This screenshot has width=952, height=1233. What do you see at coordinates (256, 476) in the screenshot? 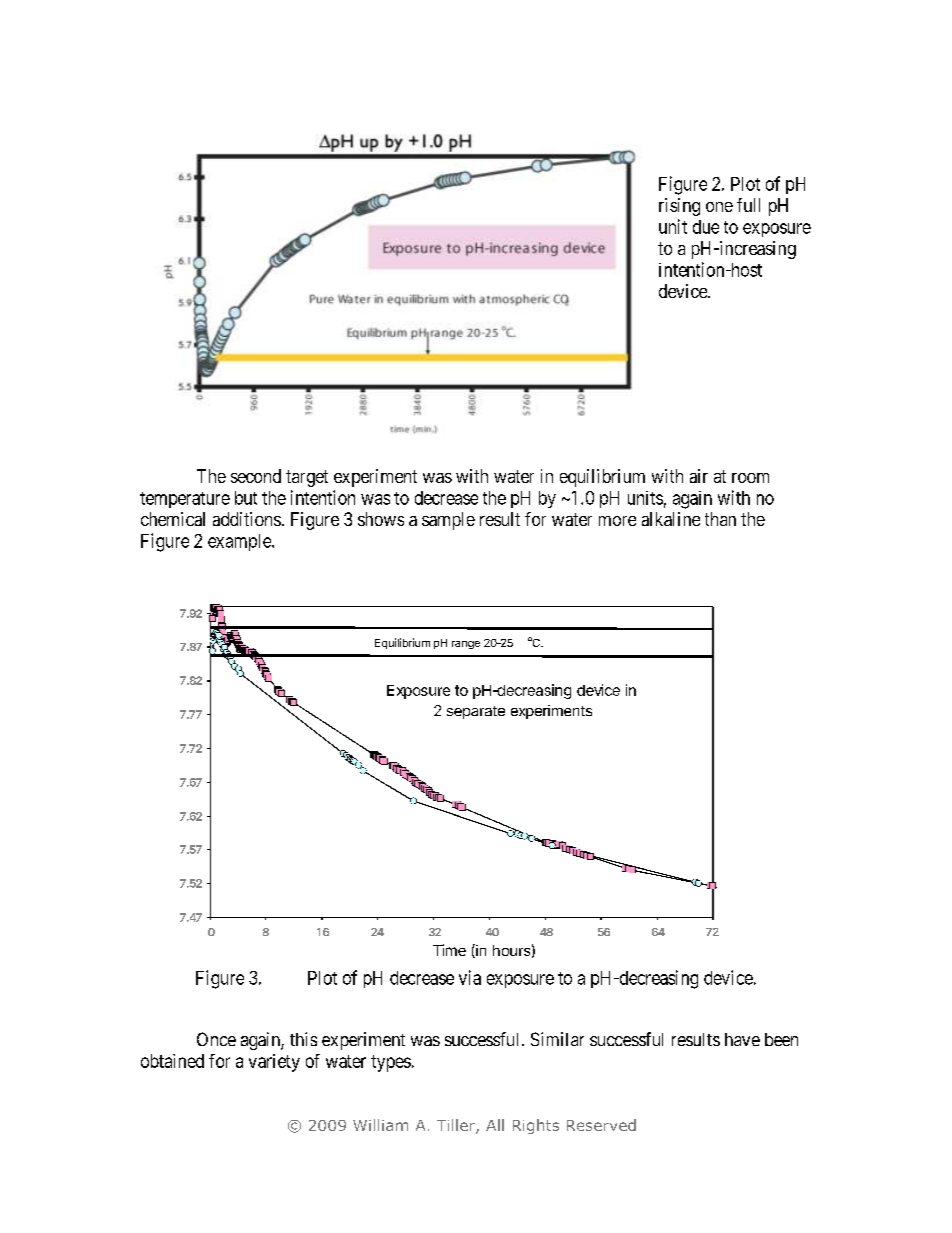
I see `second` at bounding box center [256, 476].
